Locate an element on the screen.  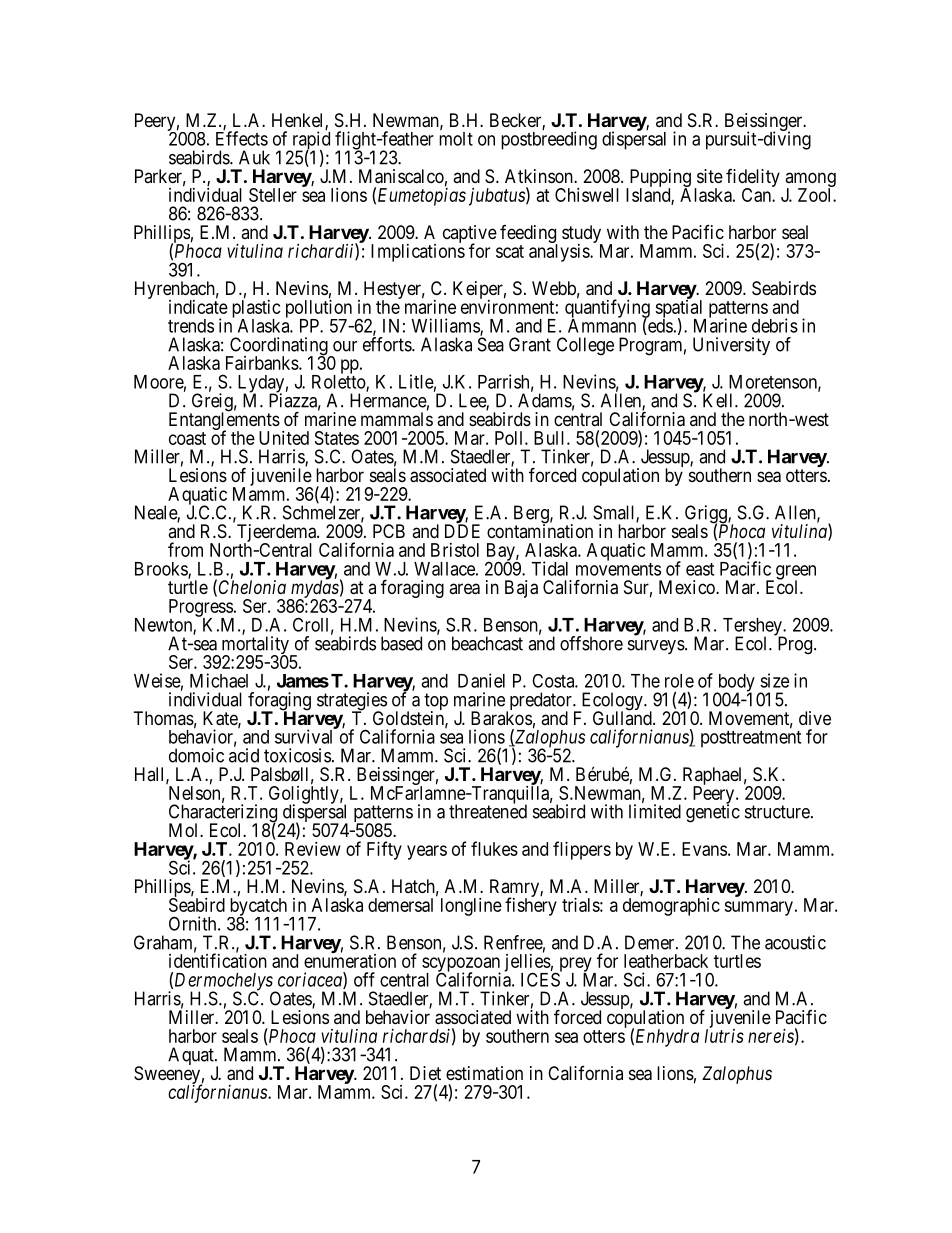
posttreatment is located at coordinates (751, 739).
